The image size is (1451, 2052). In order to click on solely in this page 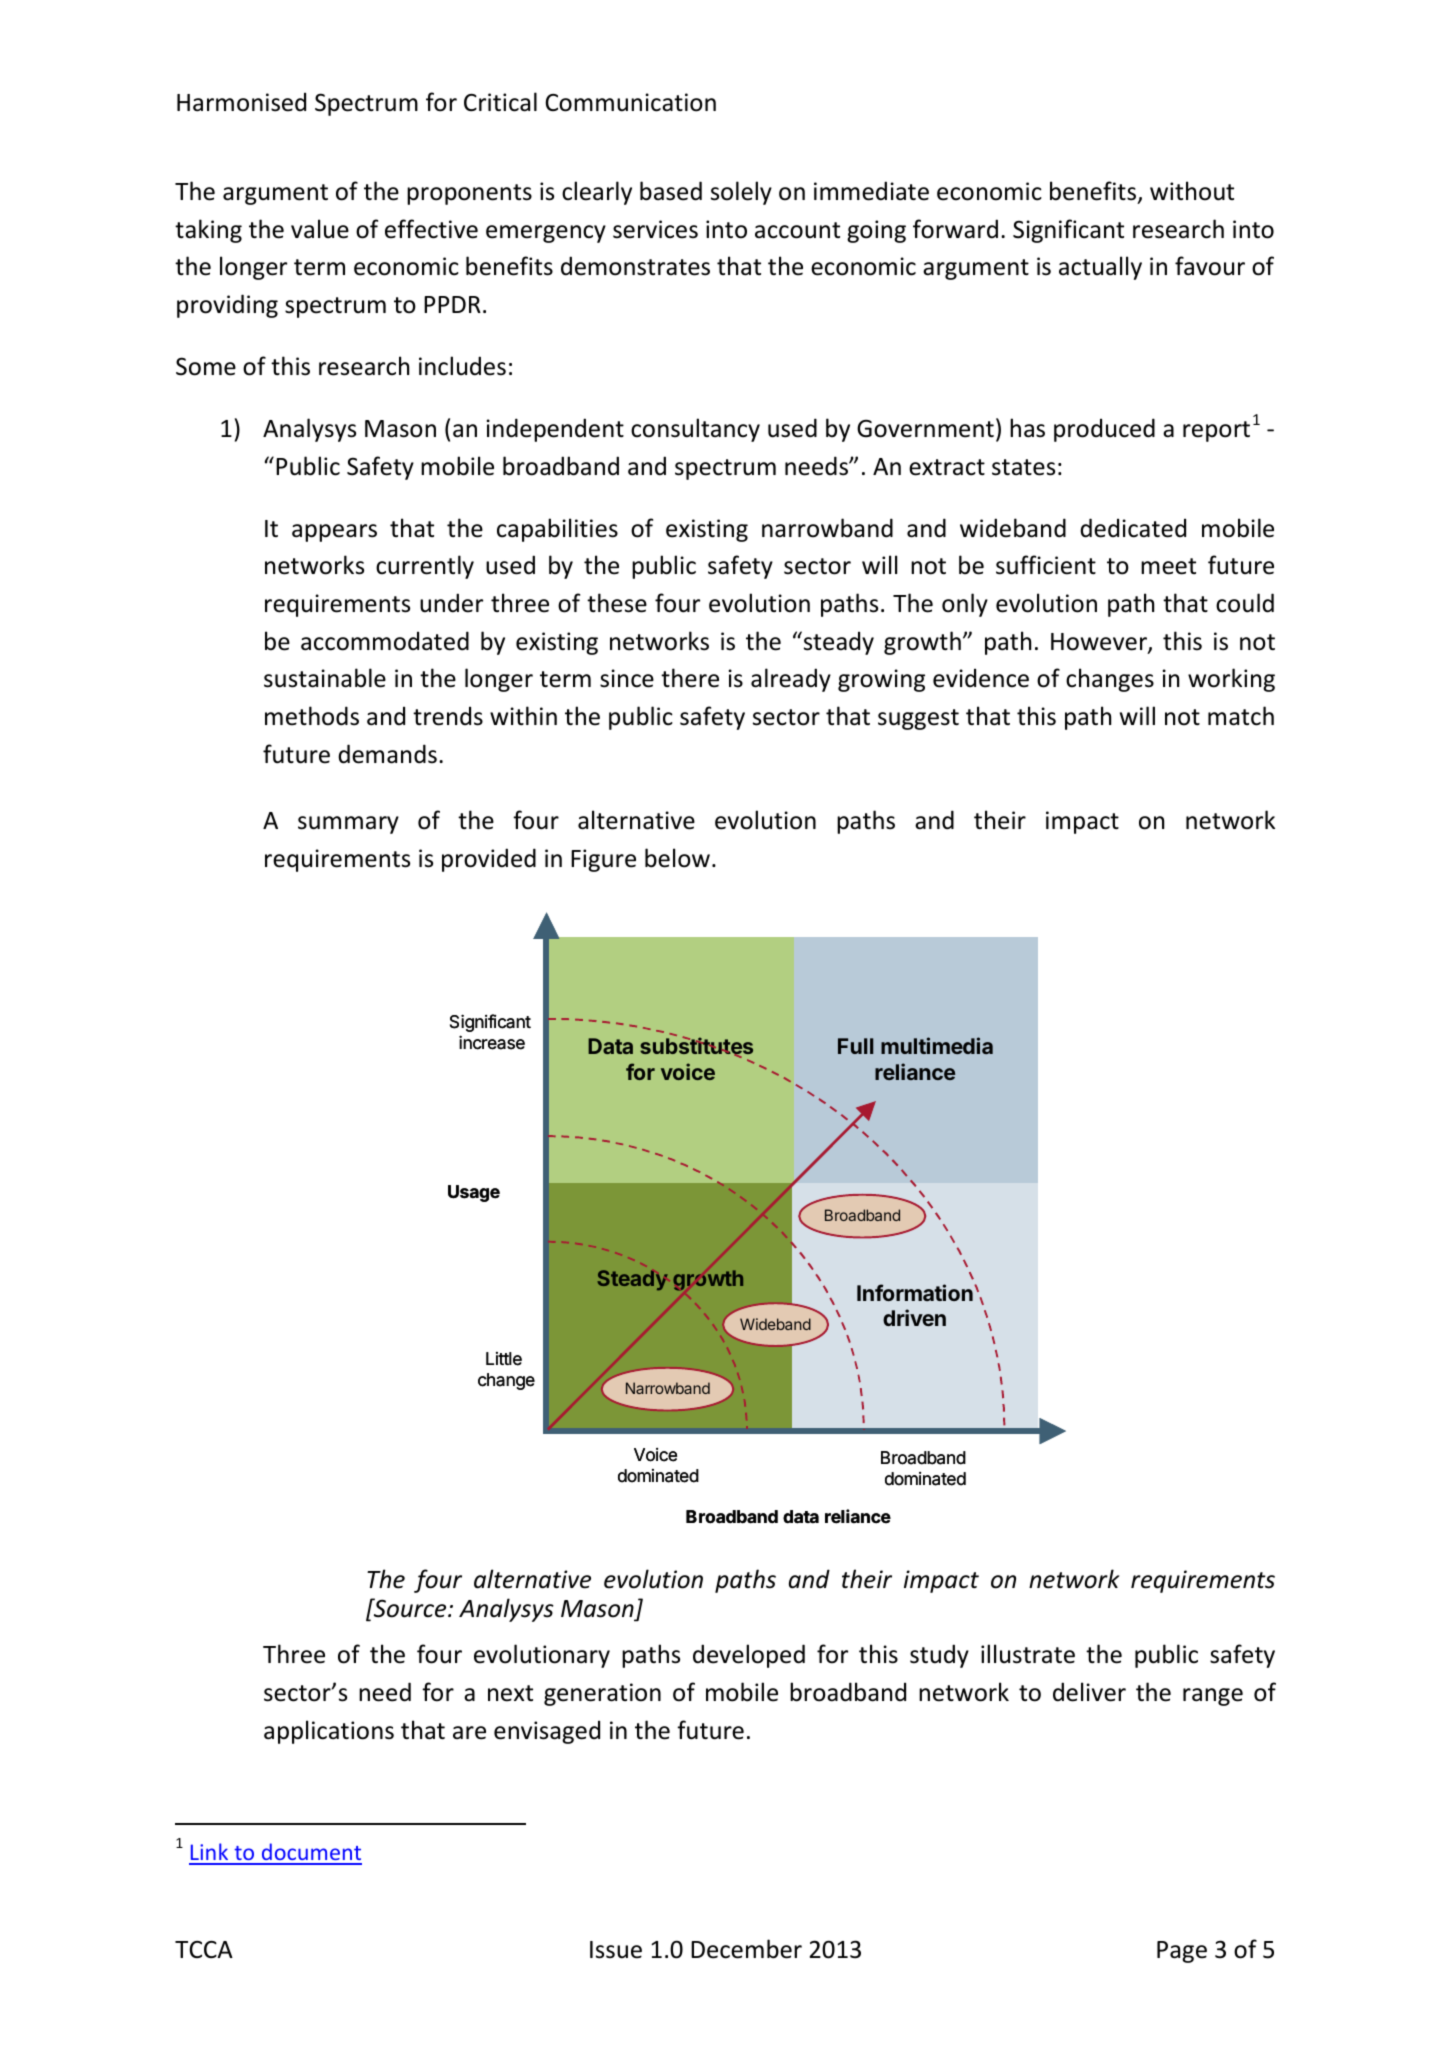, I will do `click(741, 193)`.
